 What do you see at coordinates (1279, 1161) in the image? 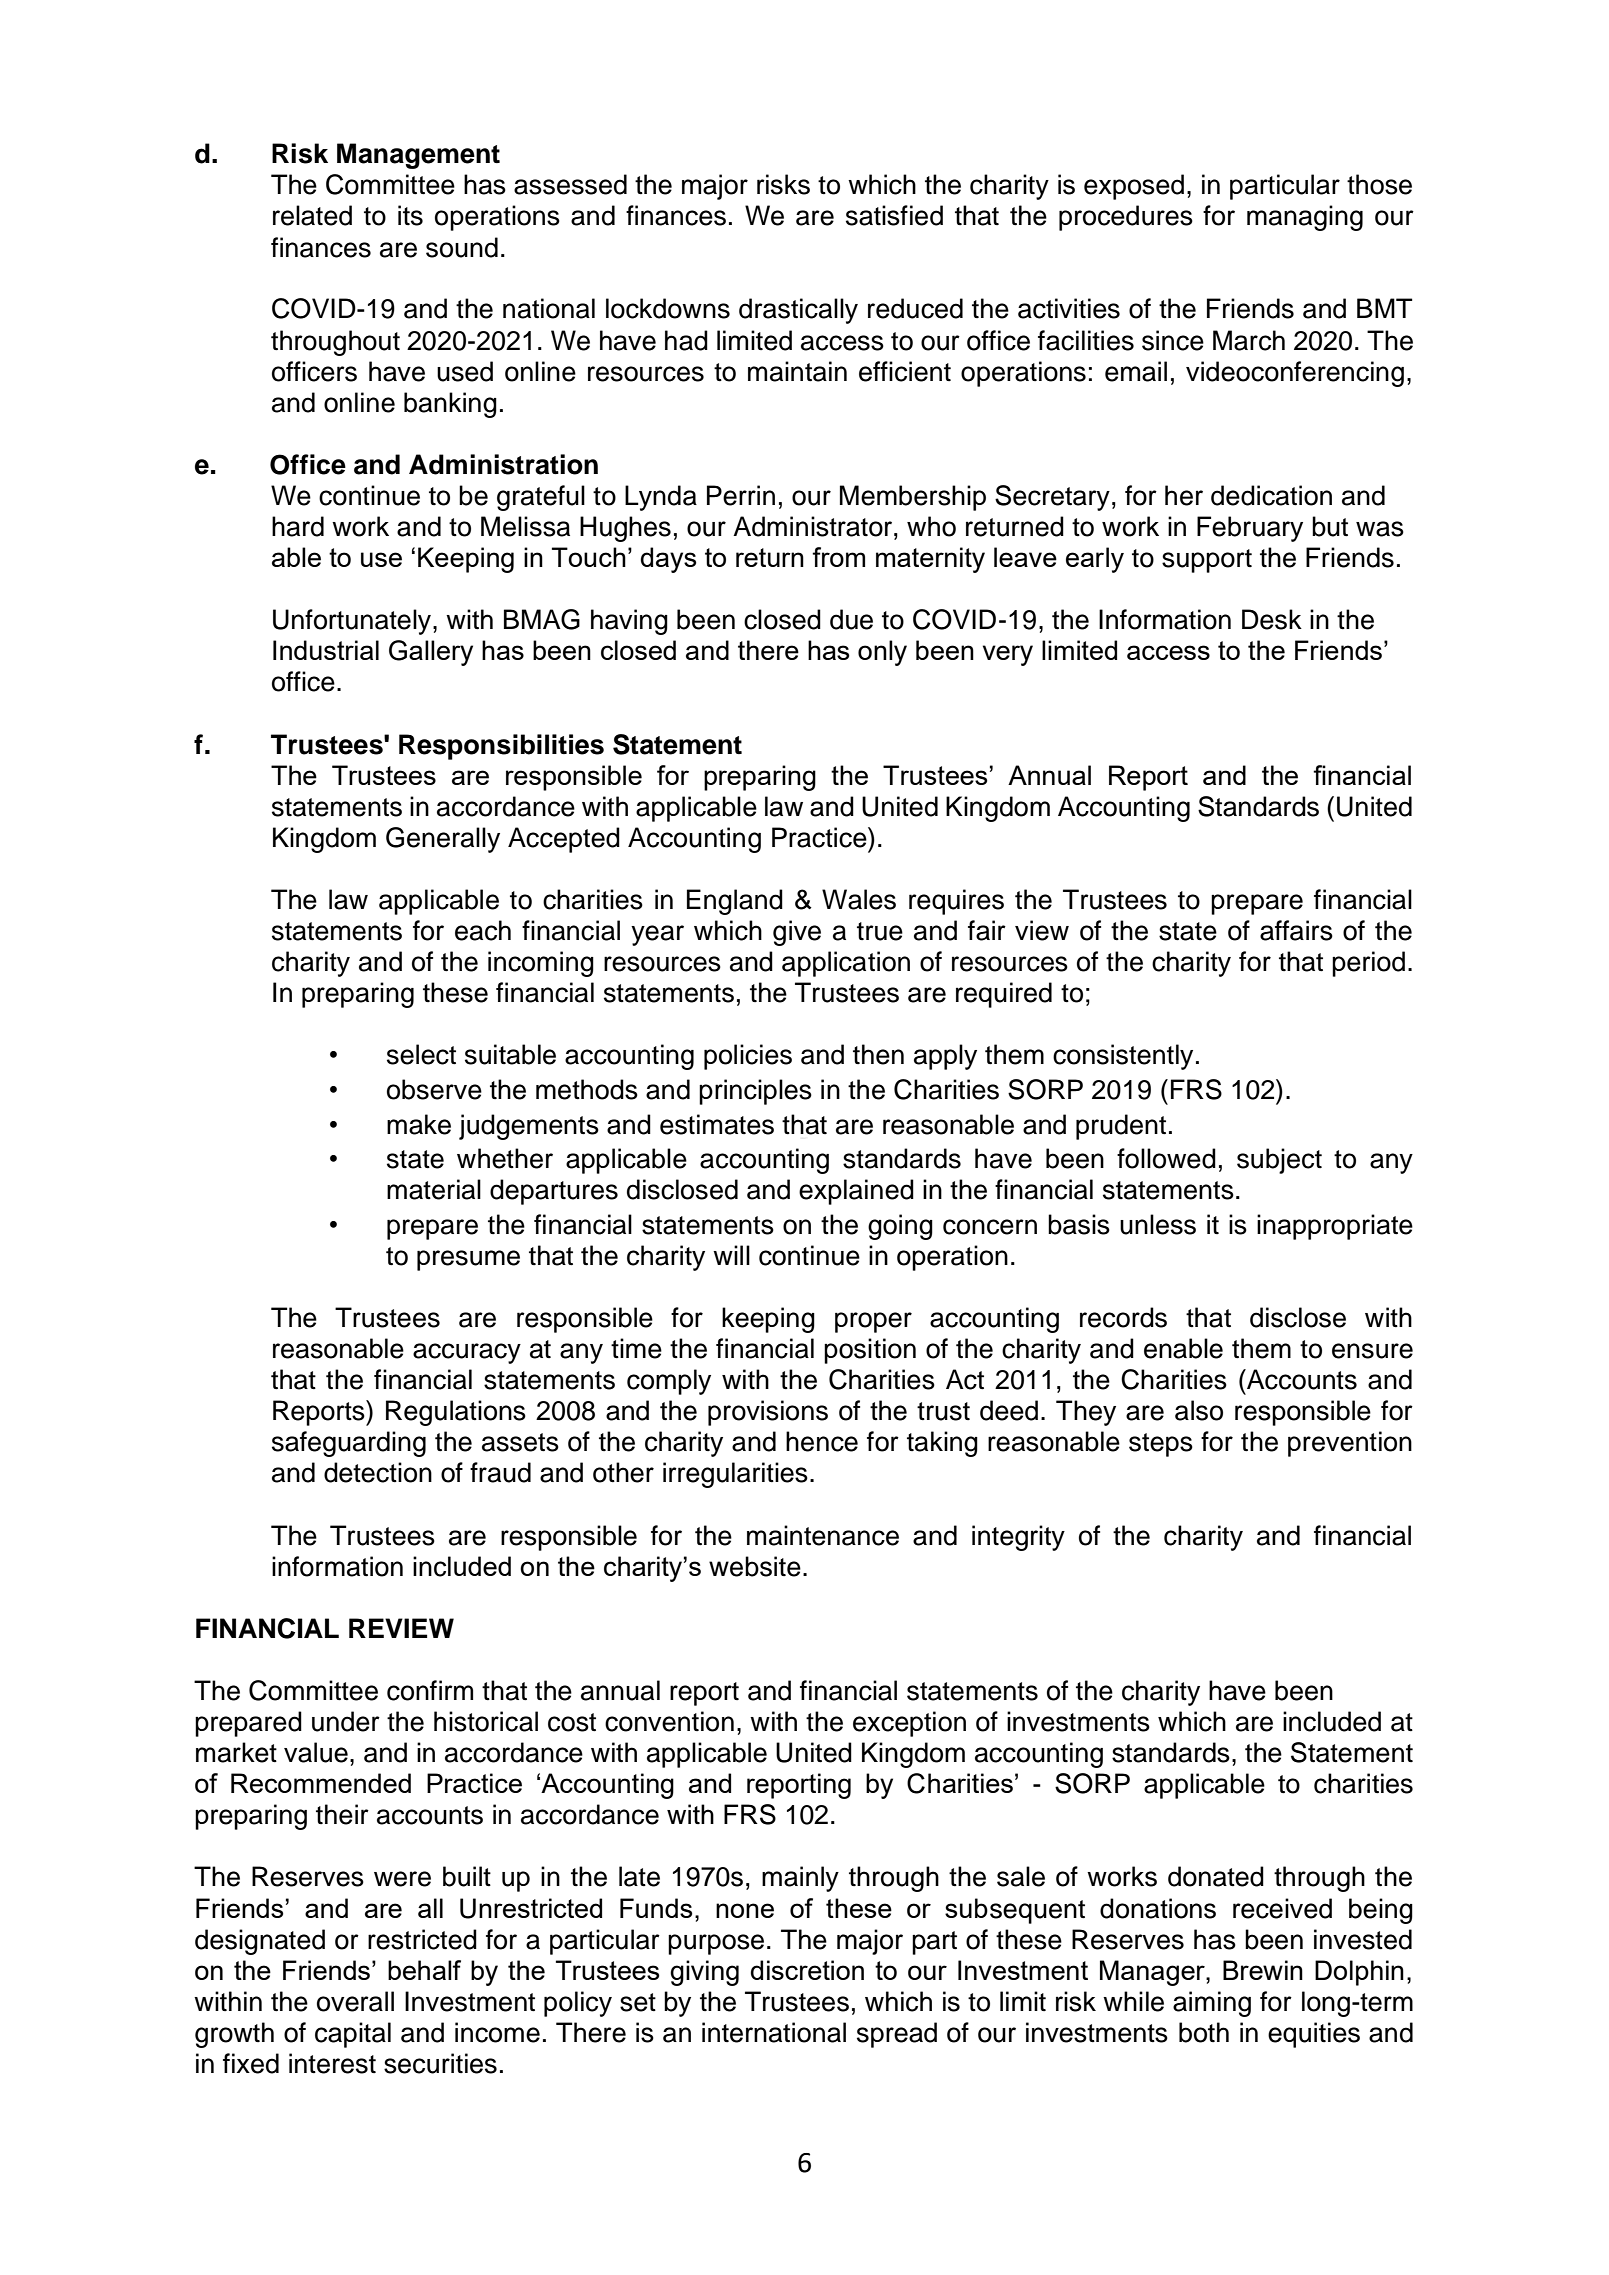
I see `subject` at bounding box center [1279, 1161].
